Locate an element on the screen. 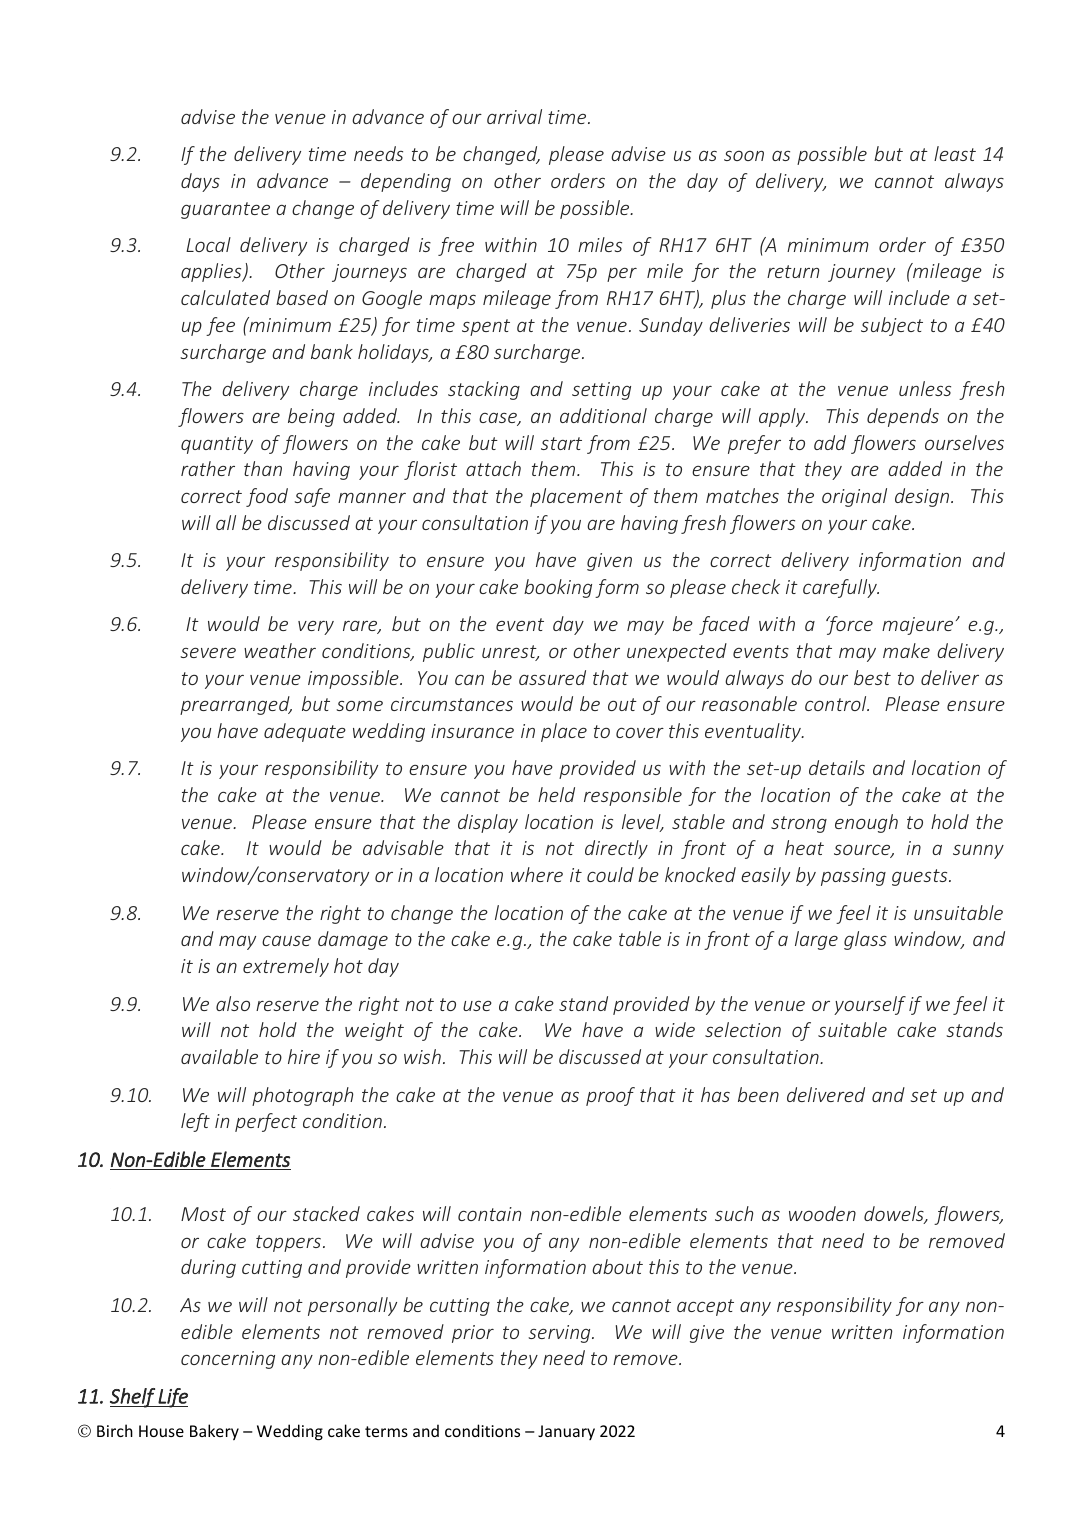 The image size is (1082, 1532). least is located at coordinates (955, 153).
